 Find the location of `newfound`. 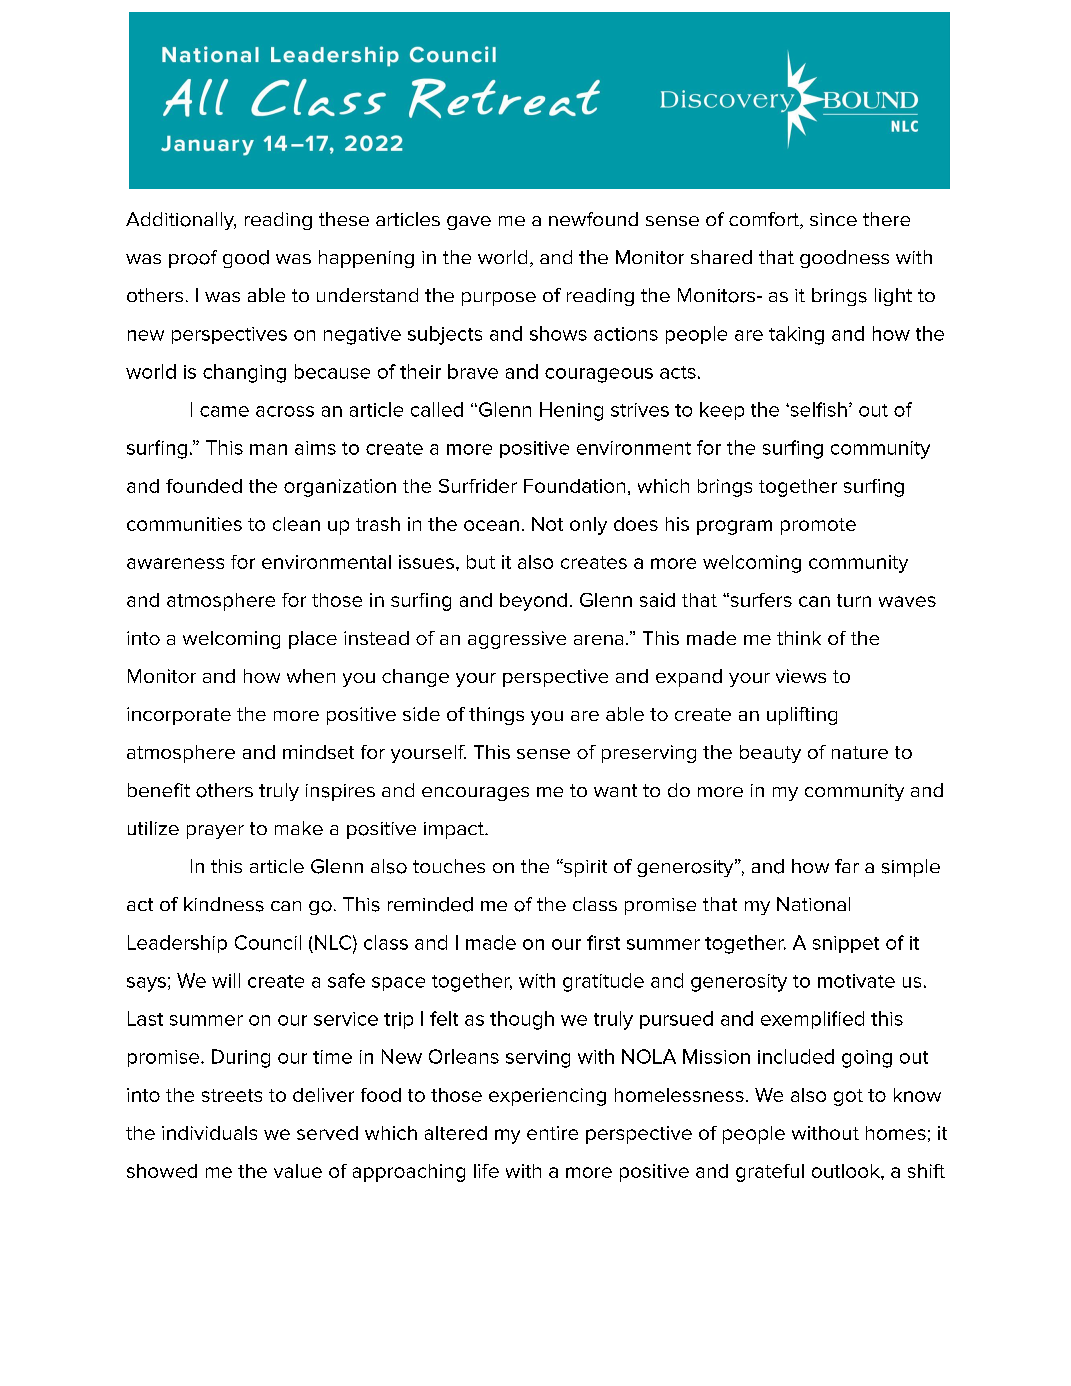

newfound is located at coordinates (593, 219).
